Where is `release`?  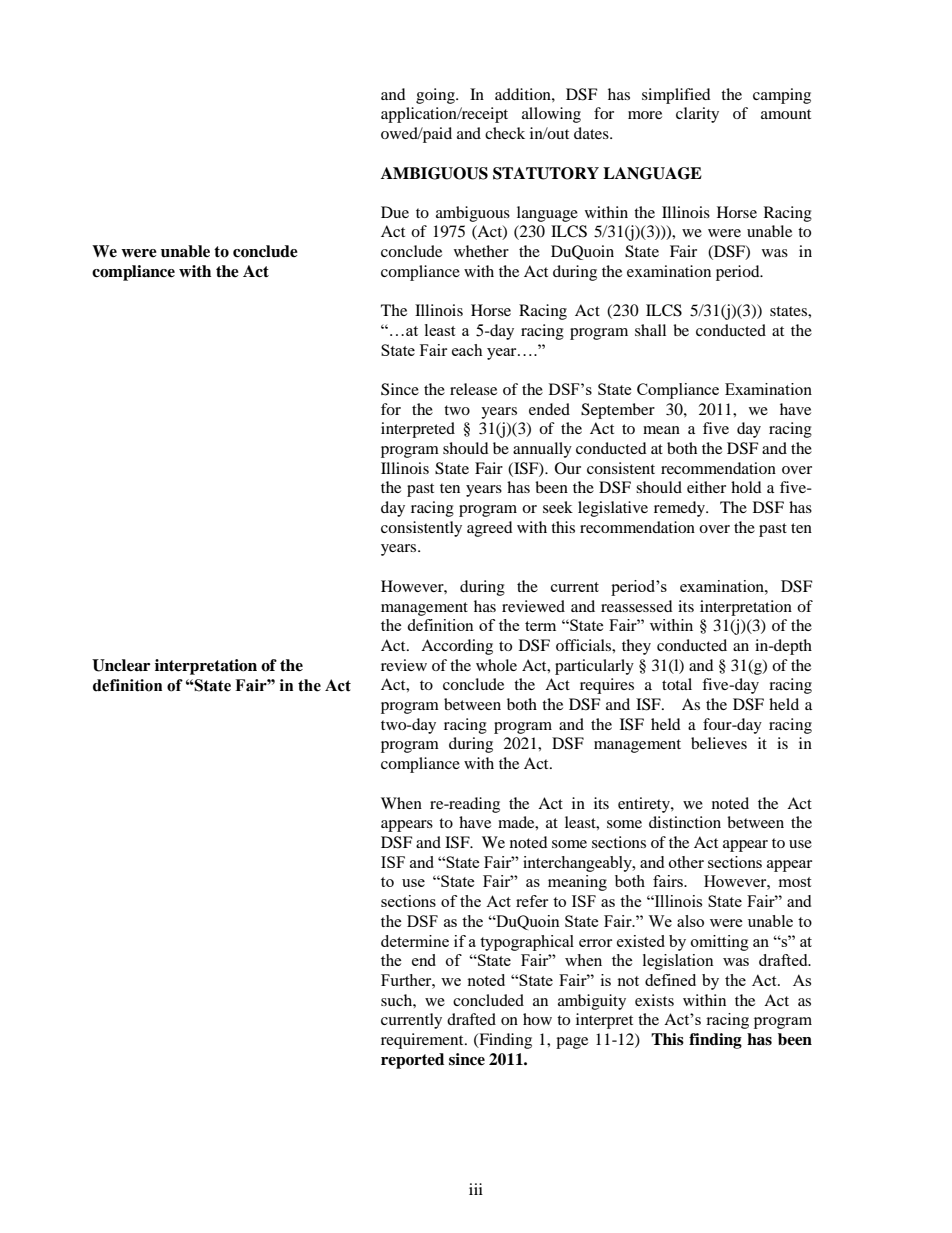
release is located at coordinates (473, 389).
